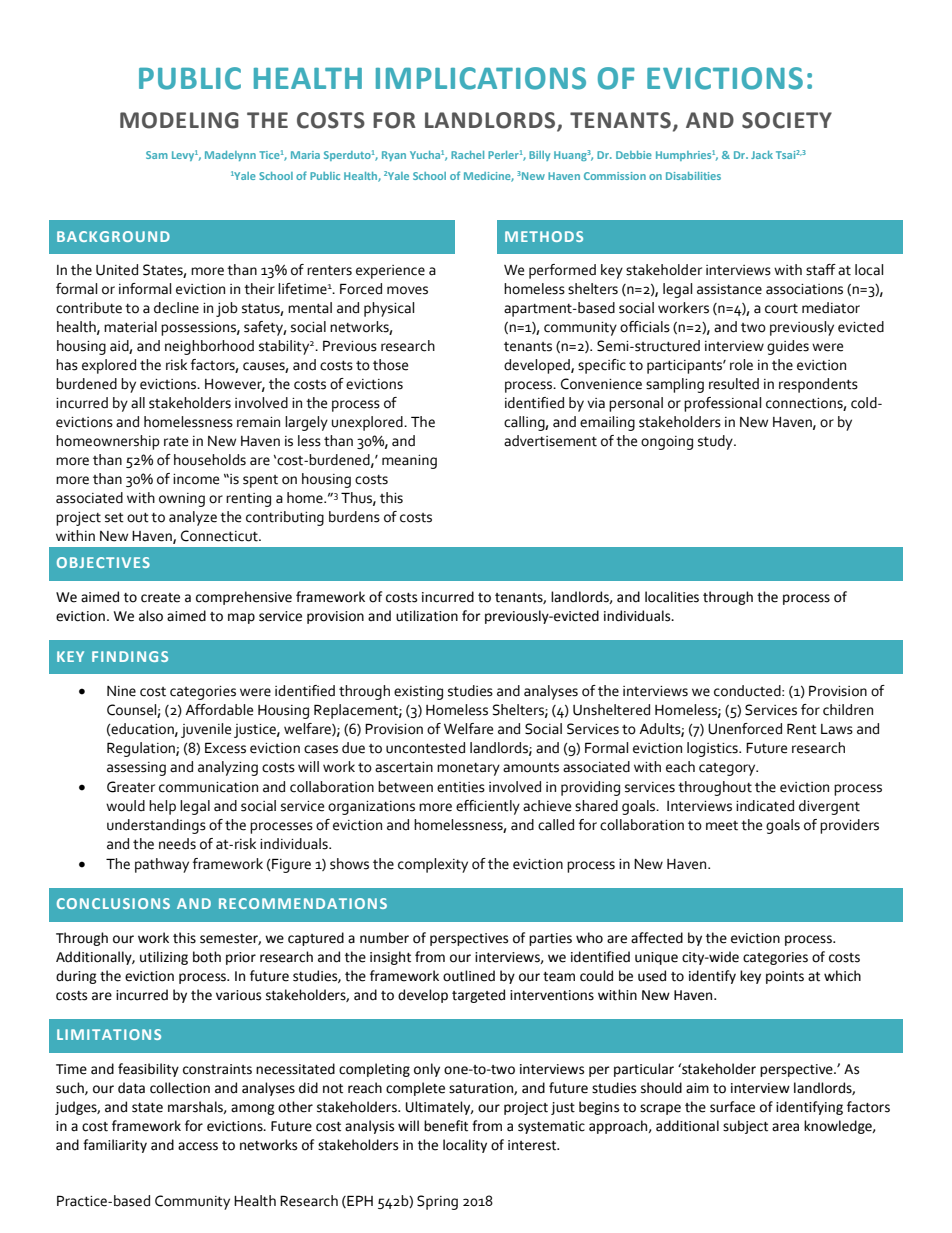 The height and width of the screenshot is (1233, 952). Describe the element at coordinates (162, 807) in the screenshot. I see `help` at that location.
